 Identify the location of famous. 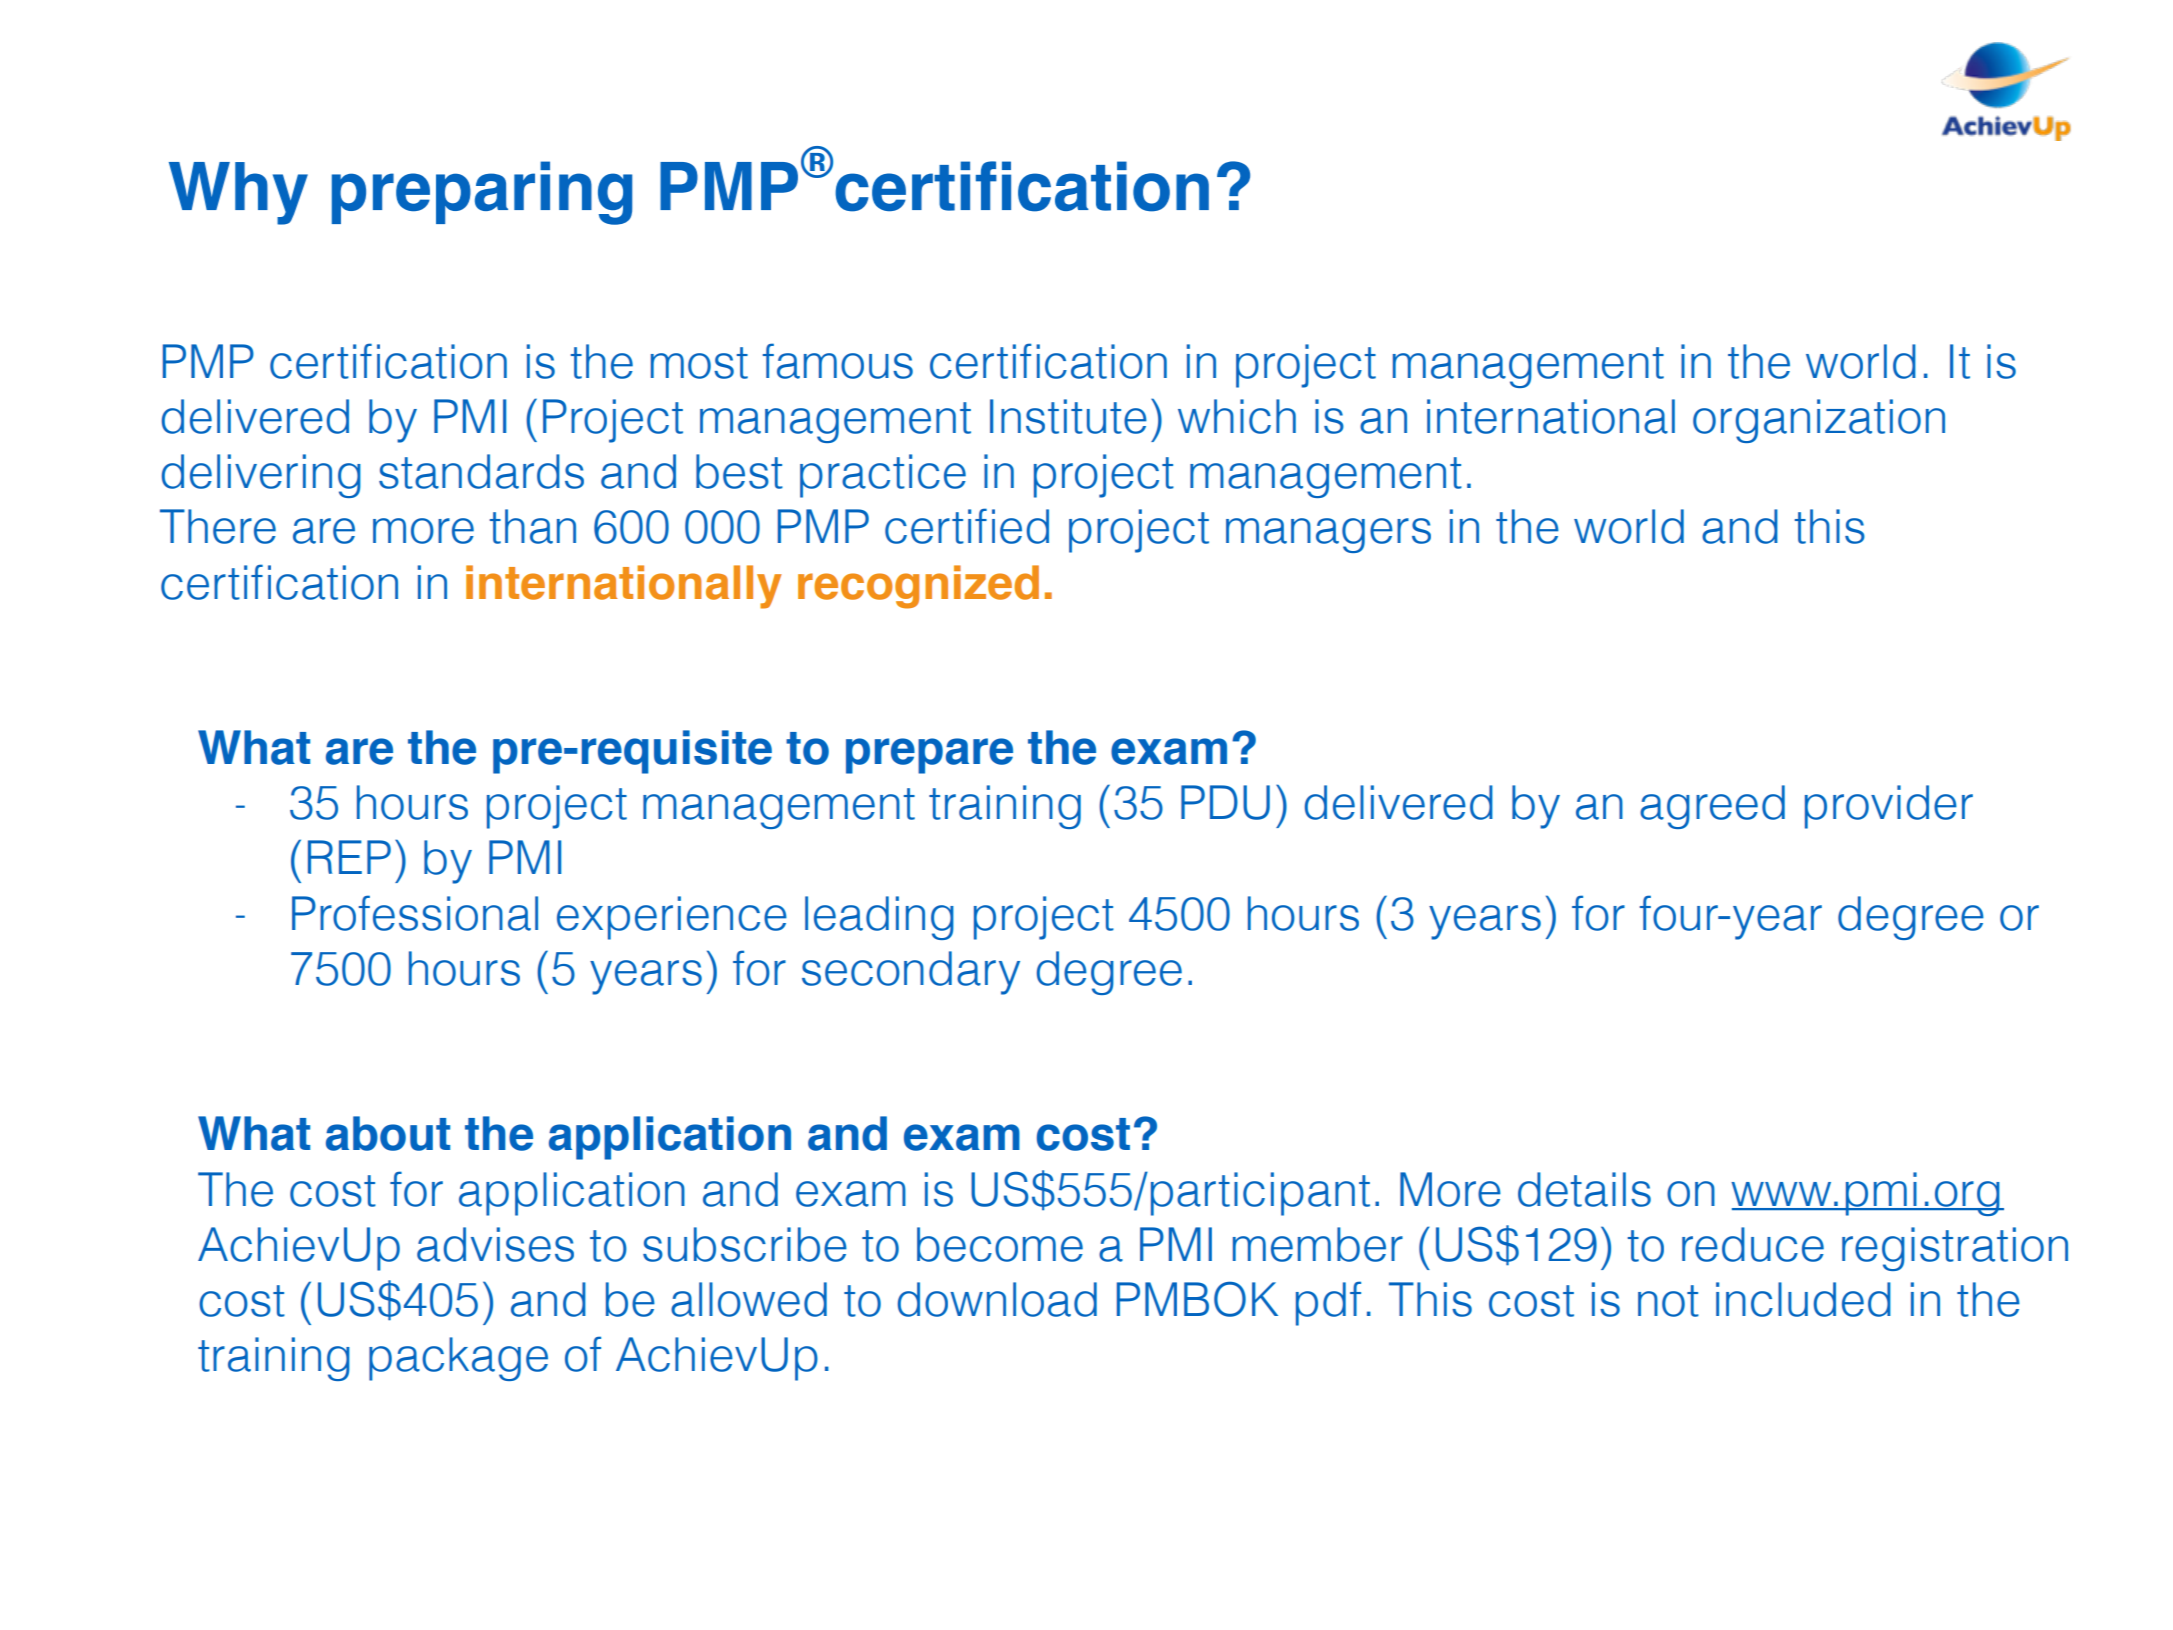
(838, 361).
